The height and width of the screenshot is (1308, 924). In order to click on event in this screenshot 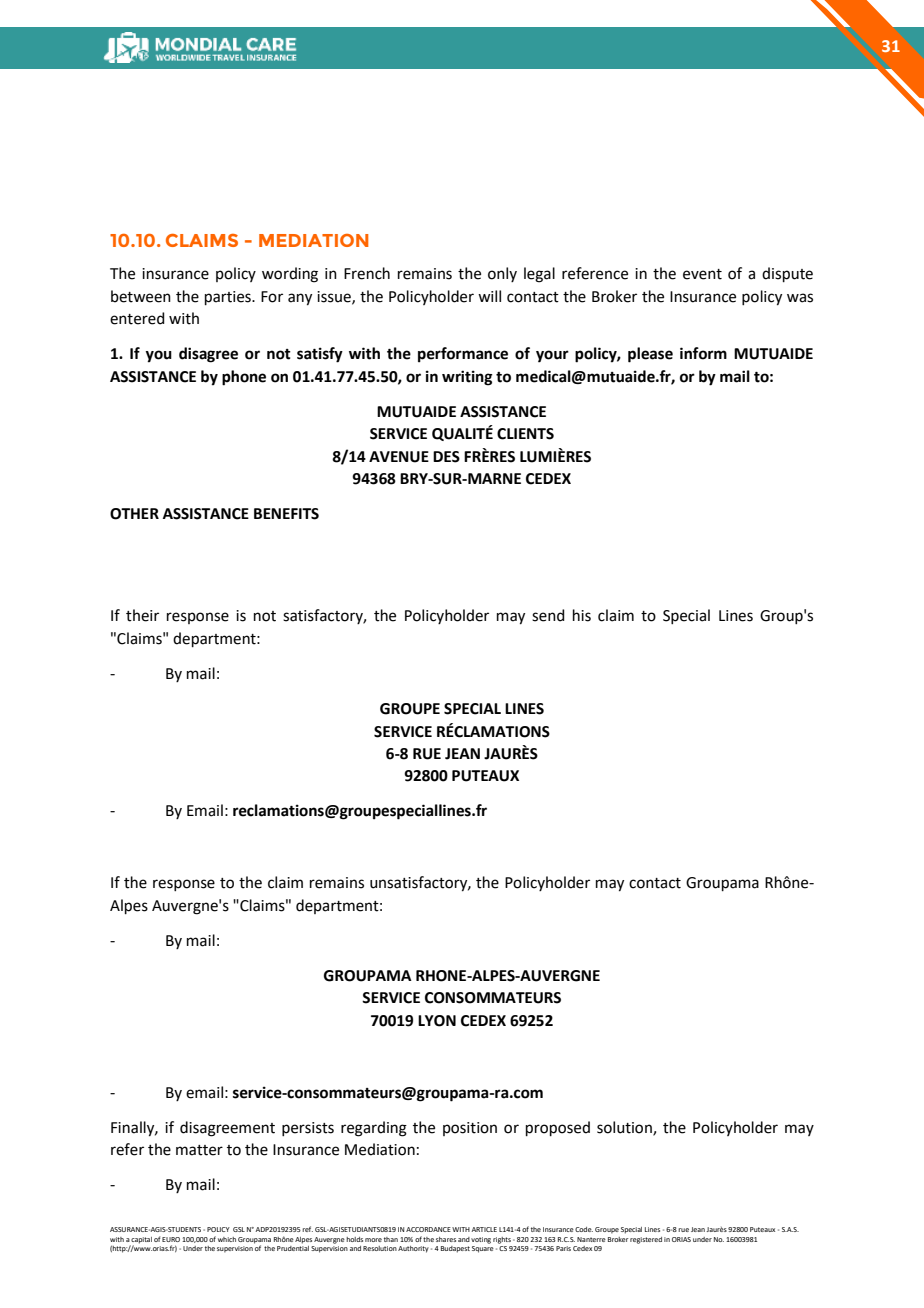, I will do `click(702, 274)`.
